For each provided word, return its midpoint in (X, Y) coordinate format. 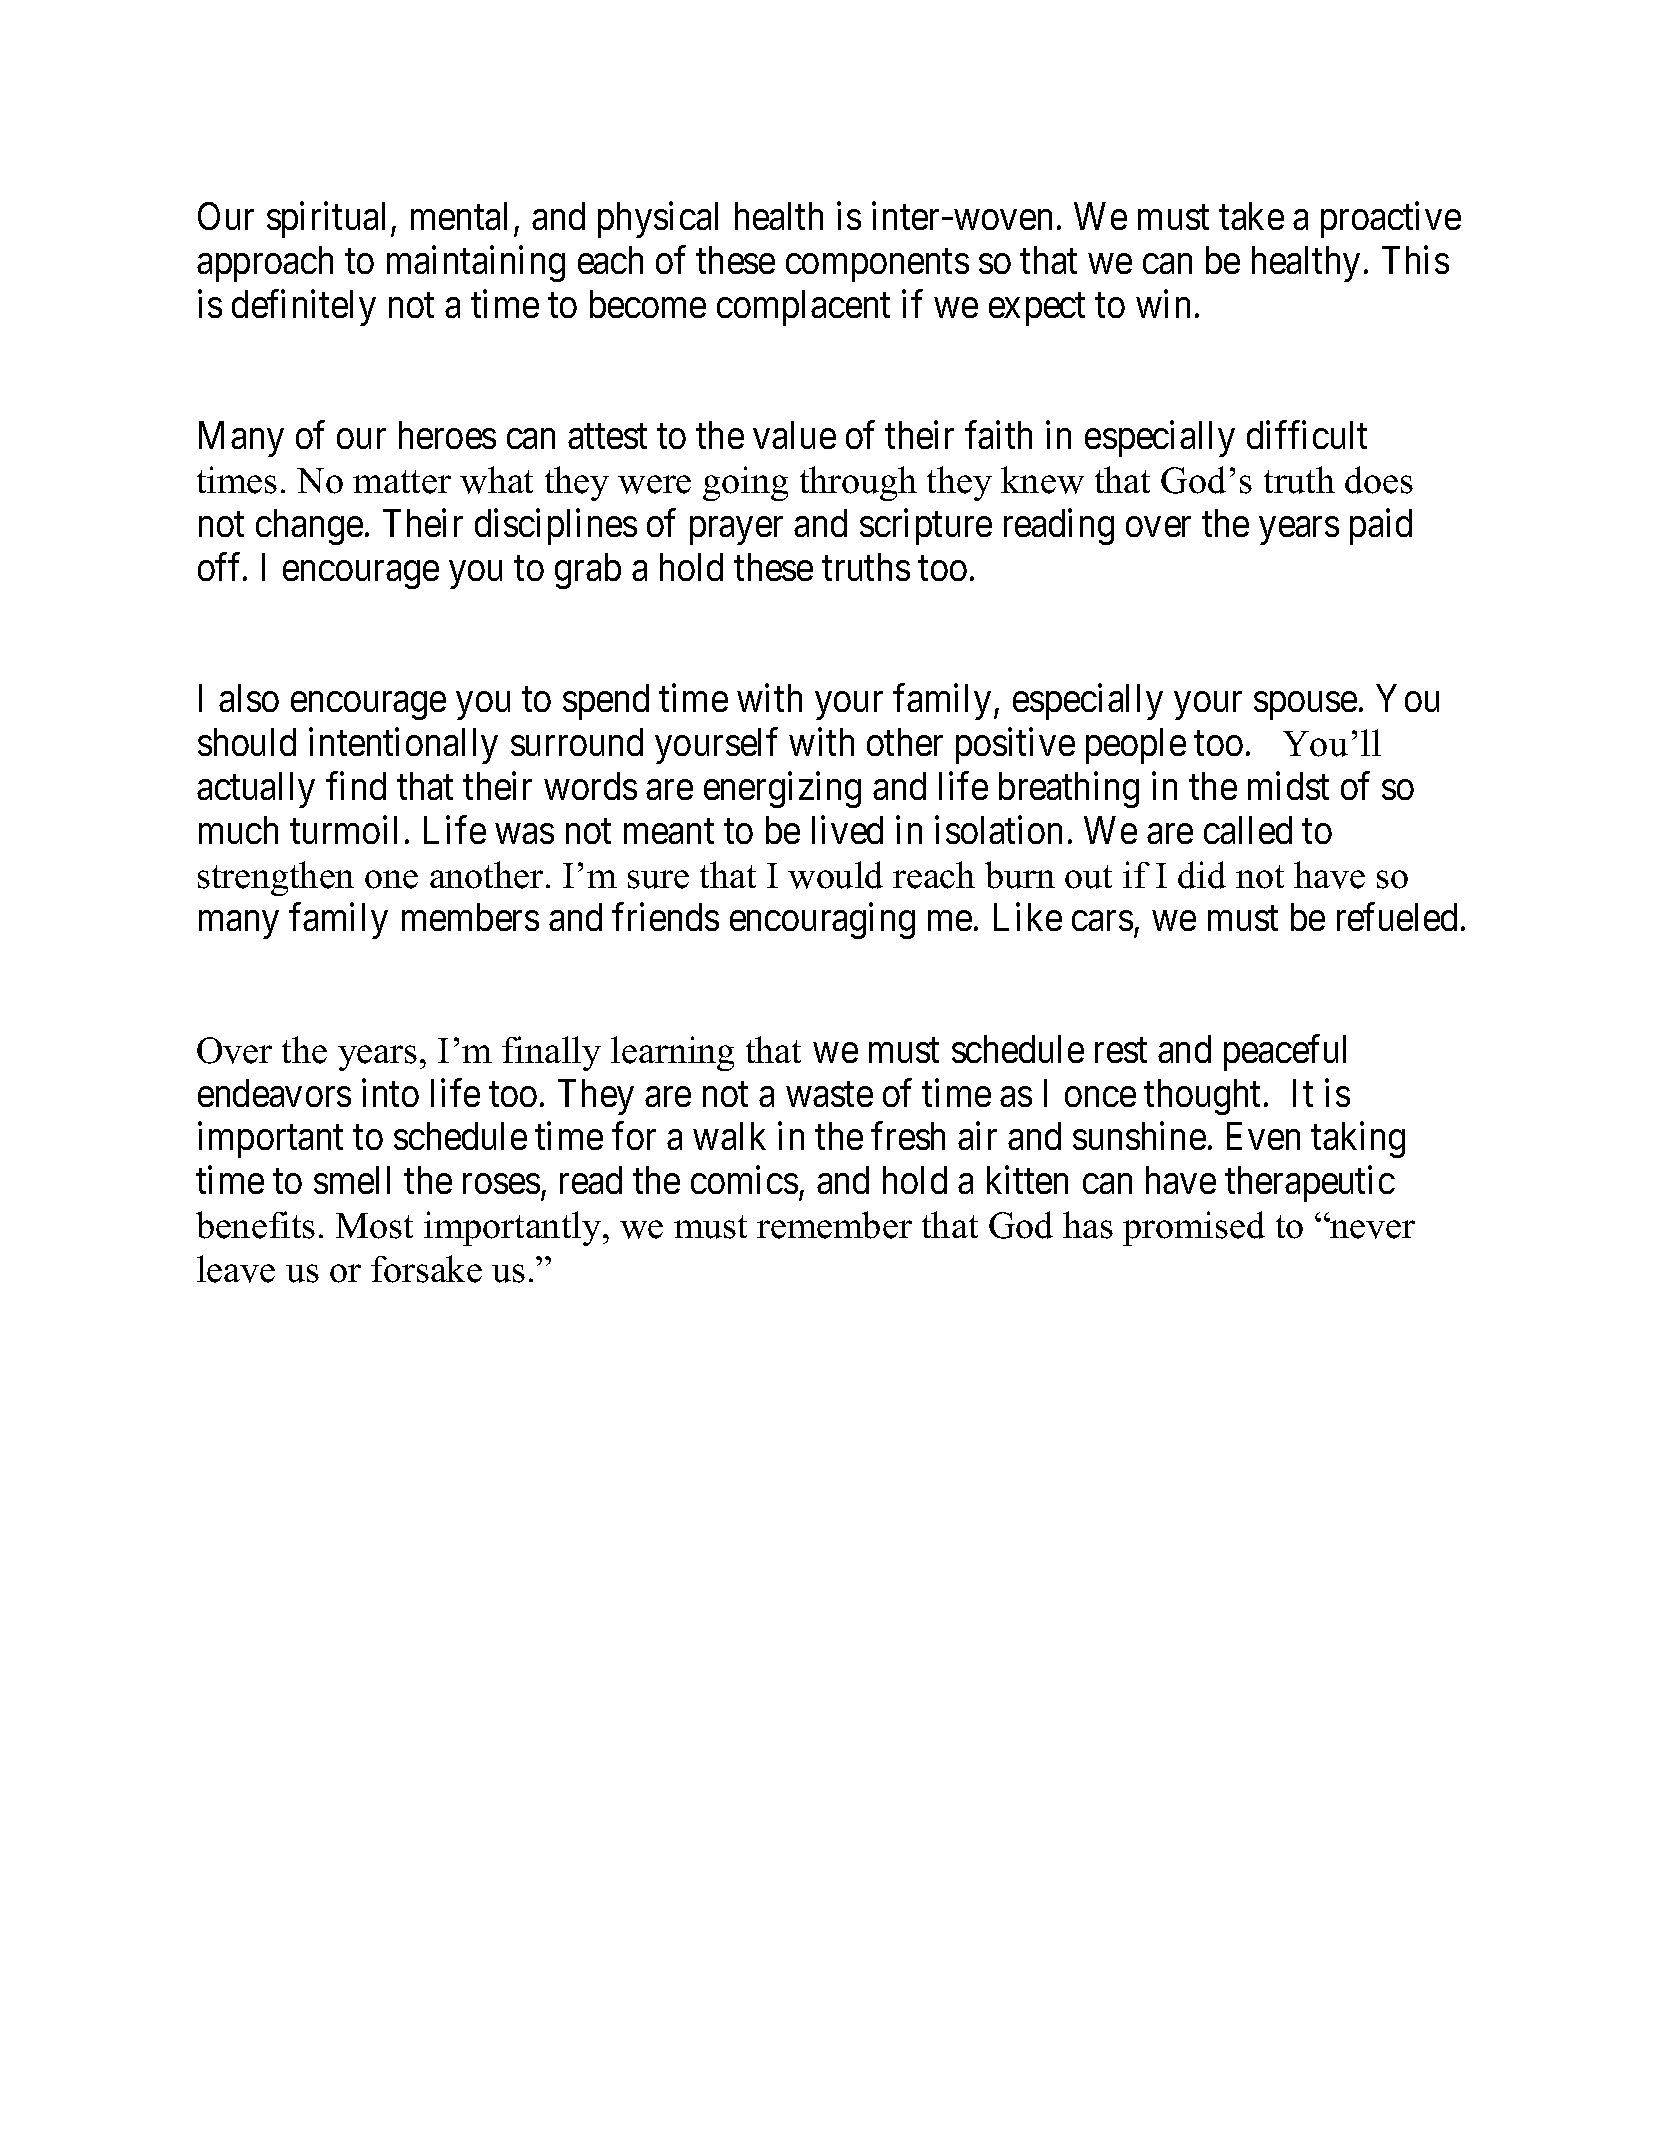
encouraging (822, 921)
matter (402, 482)
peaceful (1285, 1053)
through (858, 483)
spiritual (326, 220)
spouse (1305, 706)
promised (1194, 1228)
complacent (803, 308)
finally (551, 1053)
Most (374, 1226)
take (1251, 216)
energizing (782, 790)
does (1379, 480)
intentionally (403, 746)
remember (834, 1225)
